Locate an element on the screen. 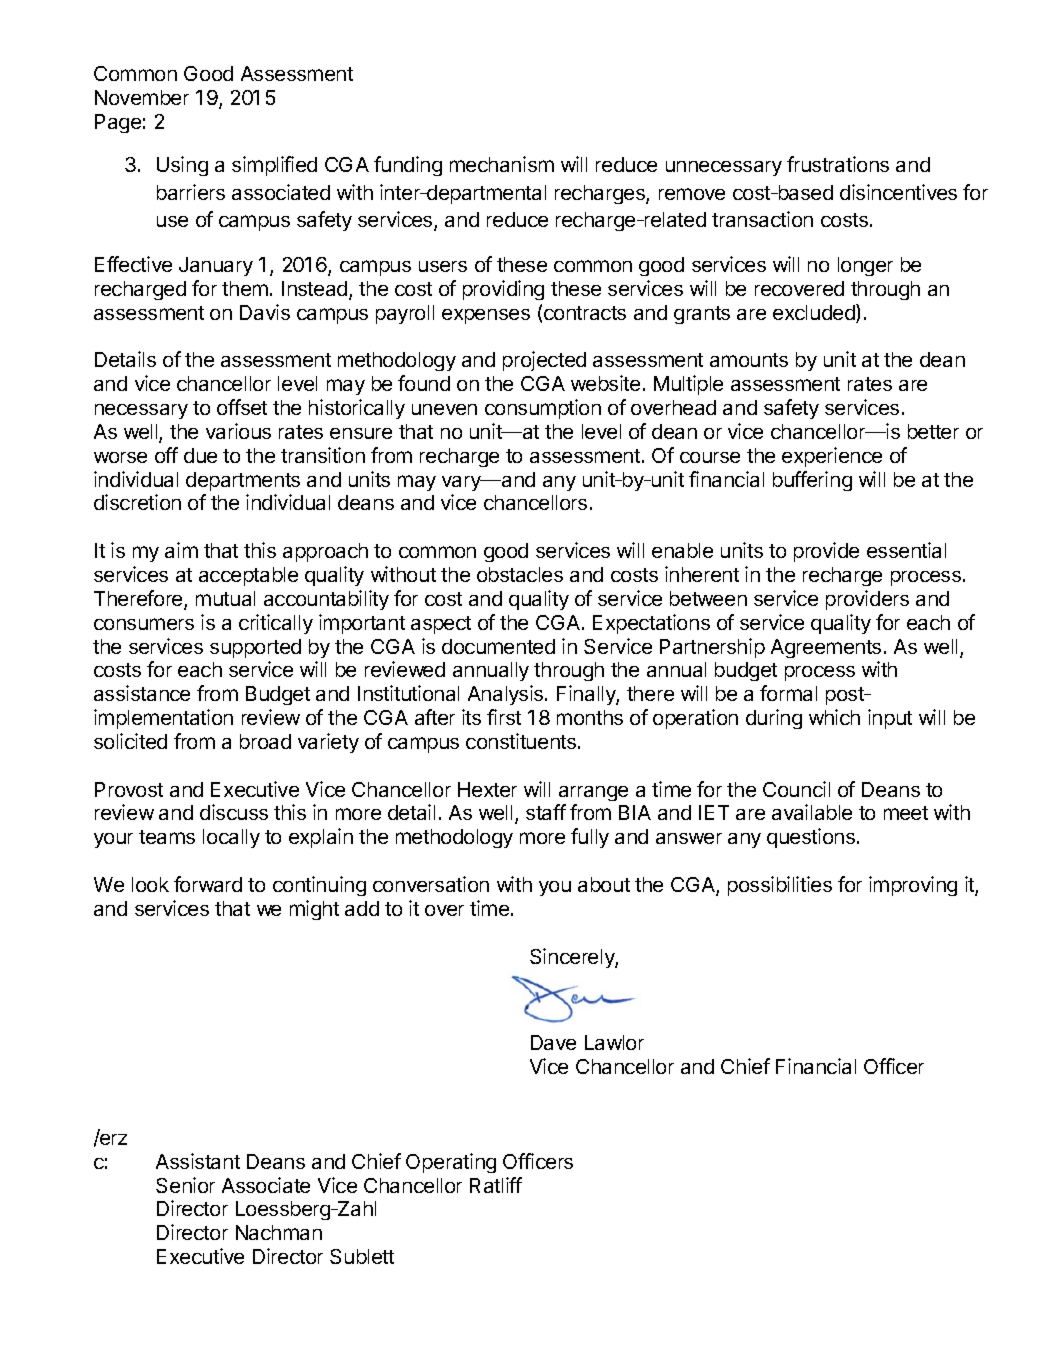 Image resolution: width=1058 pixels, height=1369 pixels. frustrations is located at coordinates (838, 164).
